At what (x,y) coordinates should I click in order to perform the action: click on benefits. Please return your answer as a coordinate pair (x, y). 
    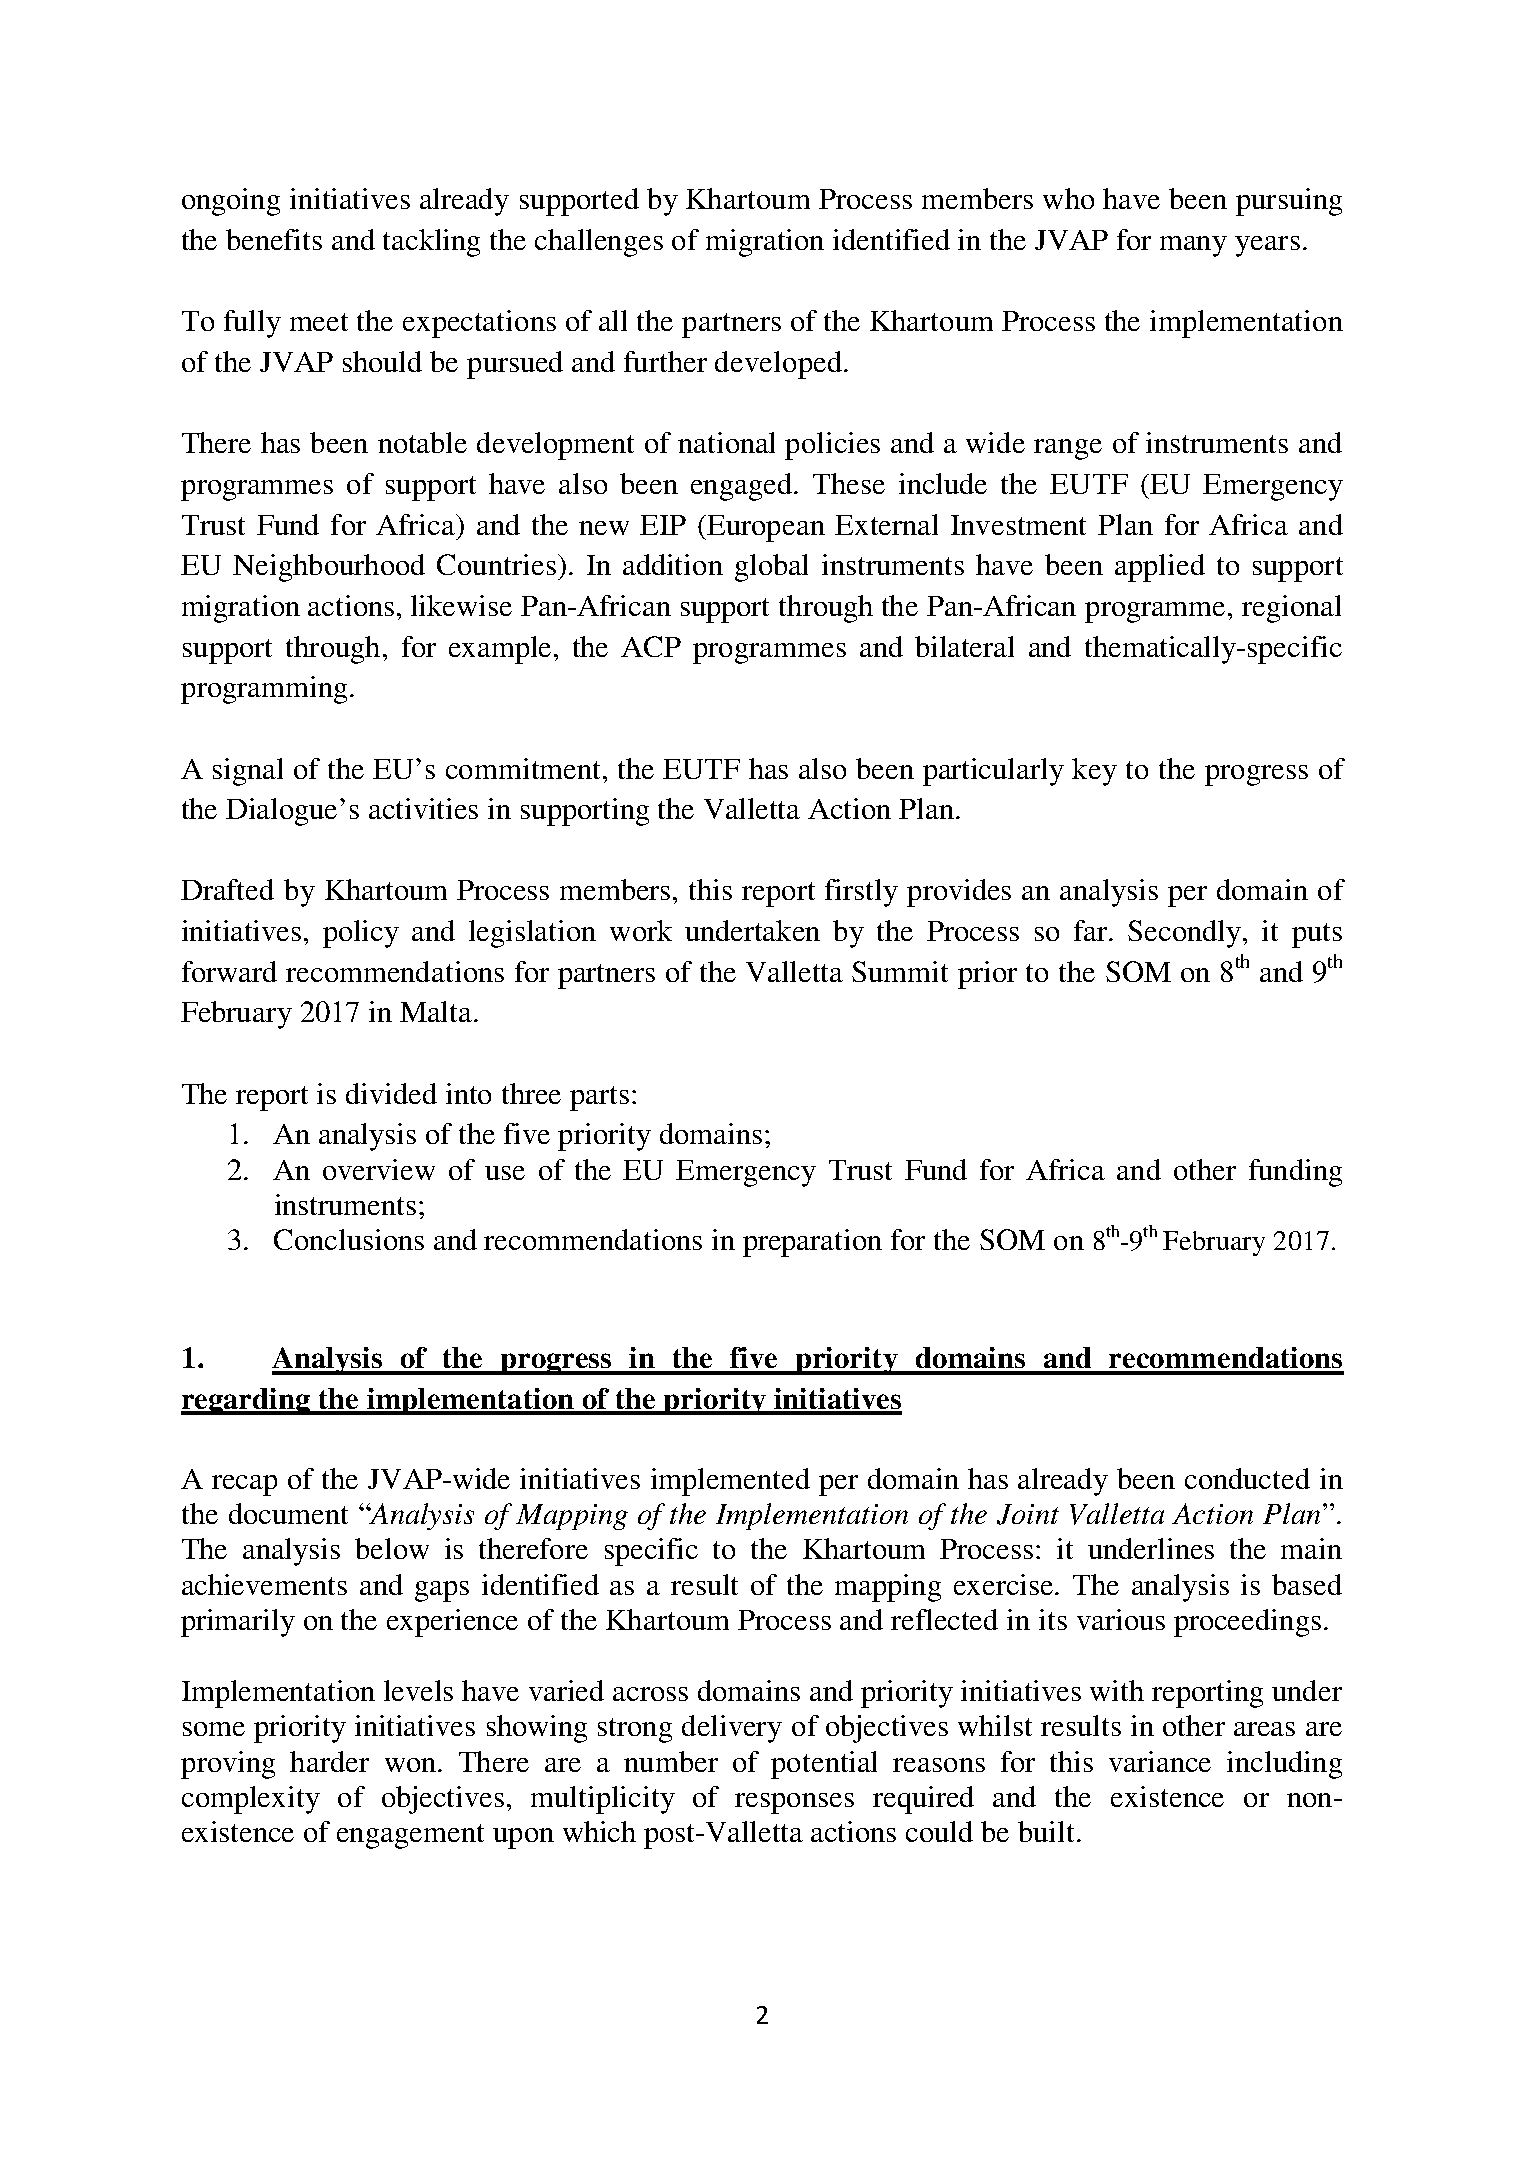
    Looking at the image, I should click on (274, 239).
